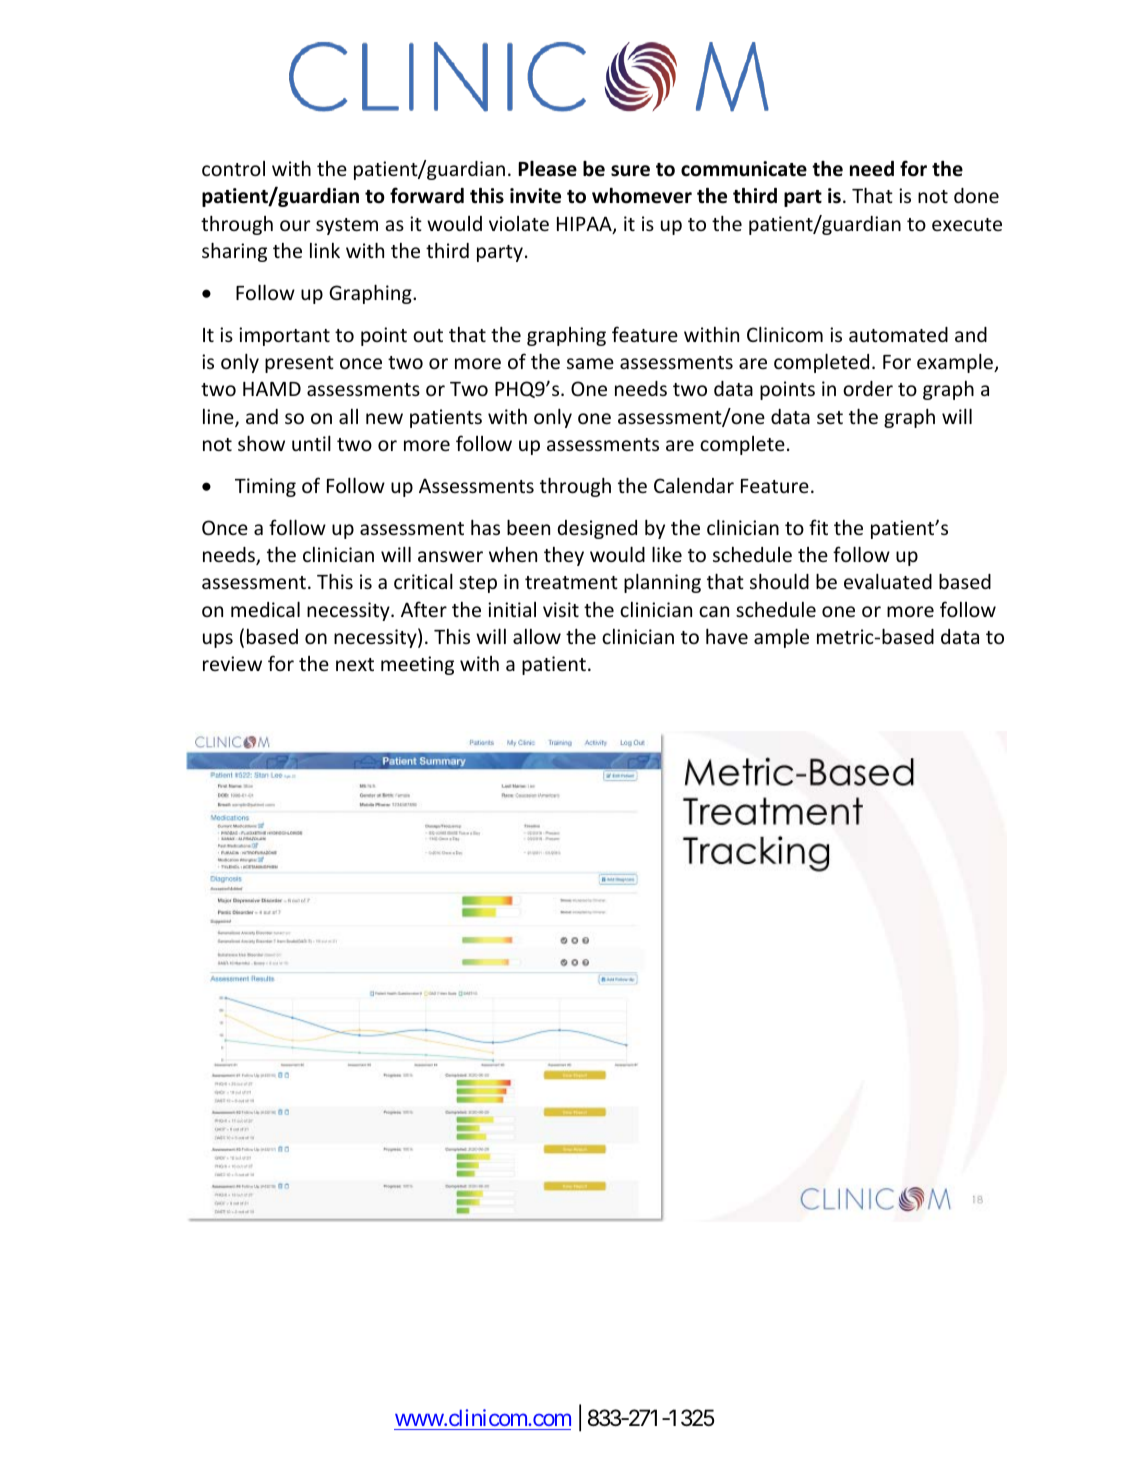  What do you see at coordinates (590, 363) in the screenshot?
I see `same` at bounding box center [590, 363].
